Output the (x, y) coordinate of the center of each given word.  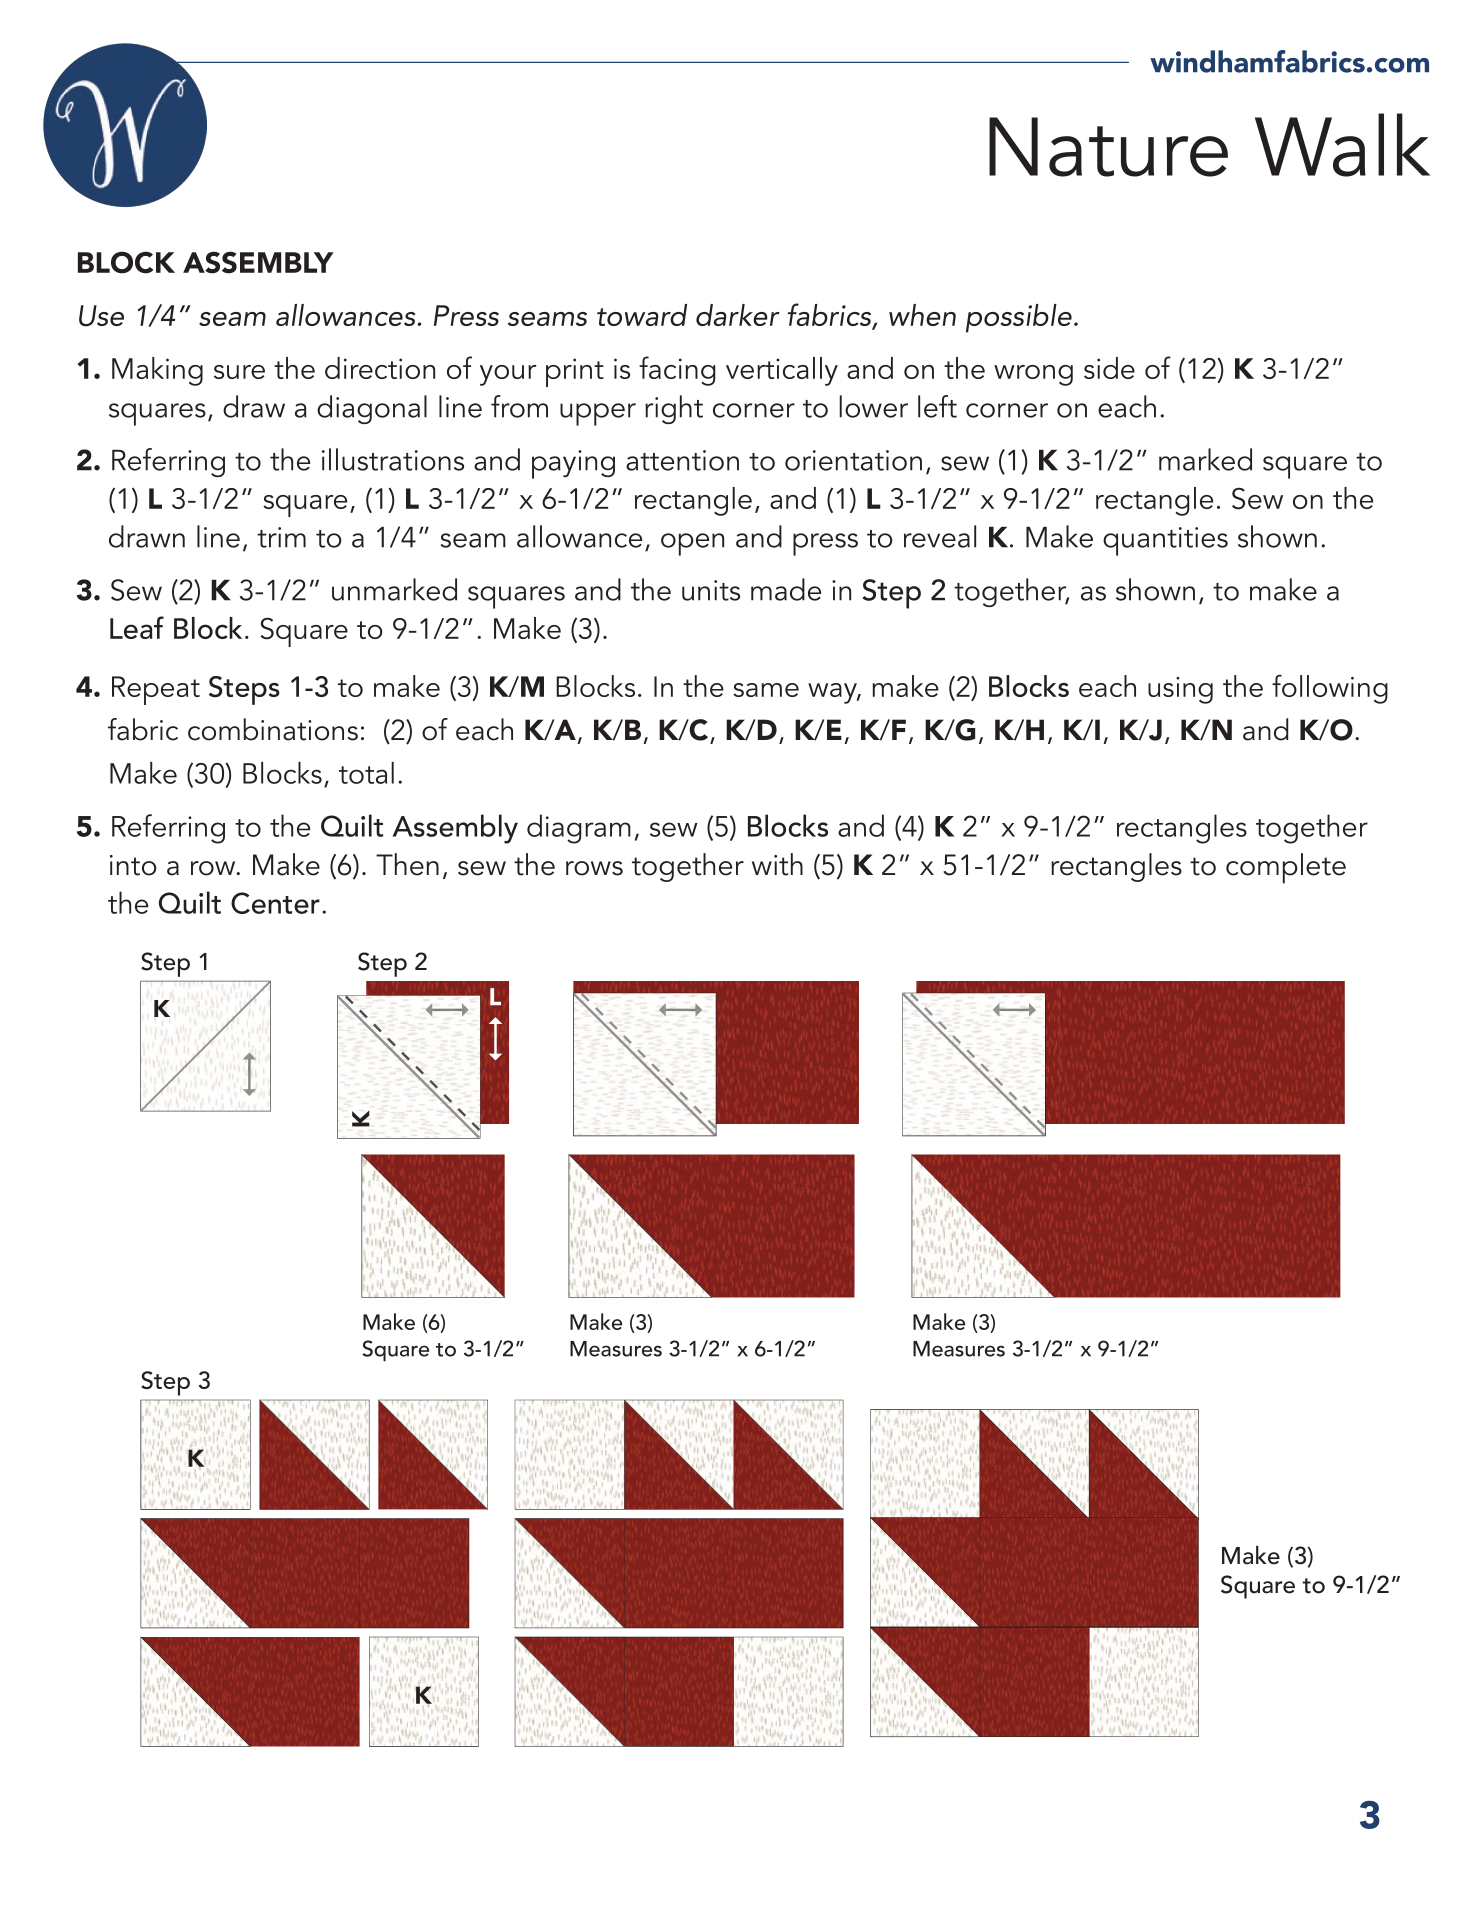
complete (1286, 868)
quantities (1165, 541)
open (692, 544)
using (1180, 690)
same (766, 690)
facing (677, 371)
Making (157, 371)
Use (101, 316)
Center (275, 903)
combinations (273, 729)
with (777, 864)
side (1109, 368)
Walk (1342, 145)
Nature (1108, 147)
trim (281, 537)
